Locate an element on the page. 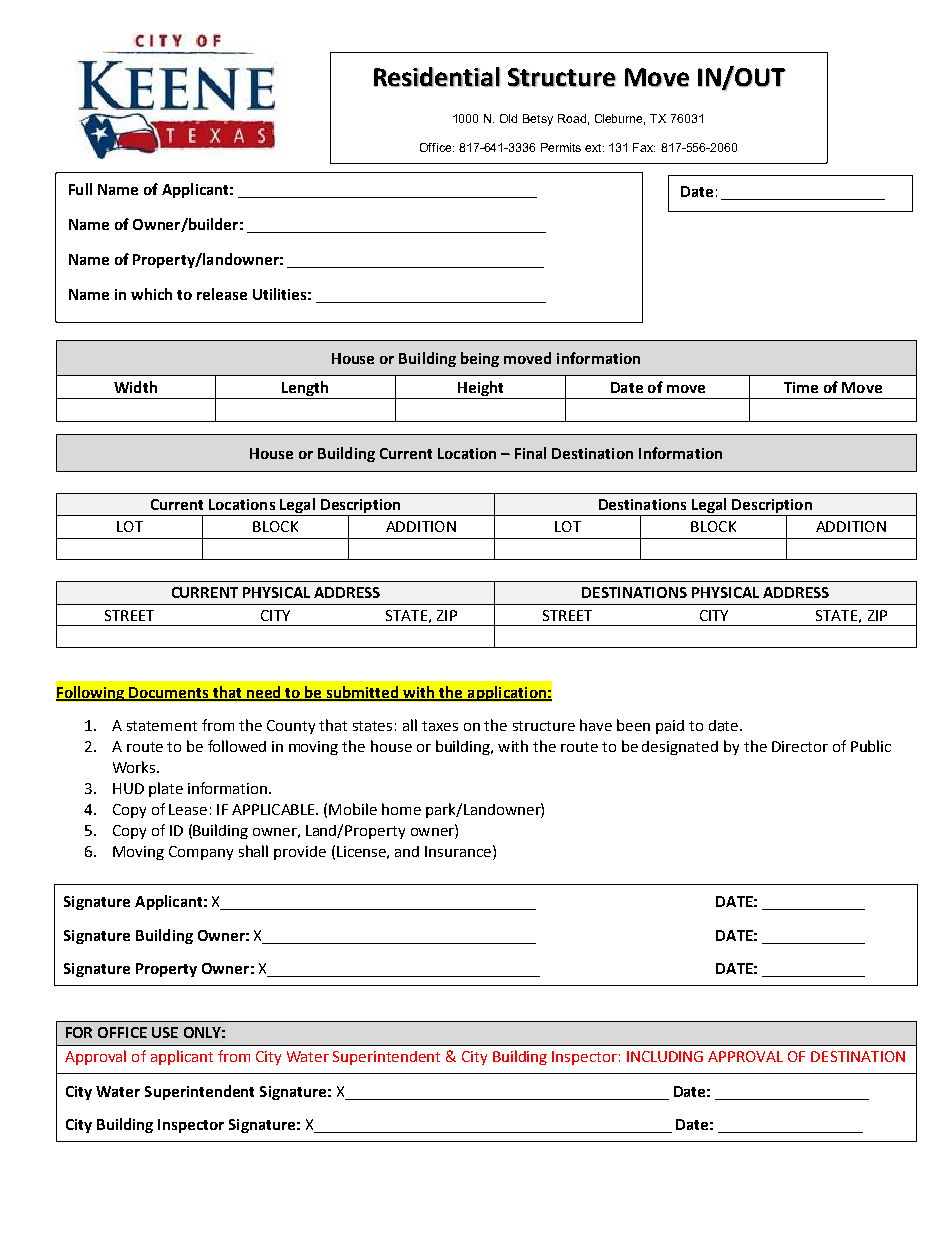 The width and height of the image is (952, 1233). Insurance is located at coordinates (458, 851).
